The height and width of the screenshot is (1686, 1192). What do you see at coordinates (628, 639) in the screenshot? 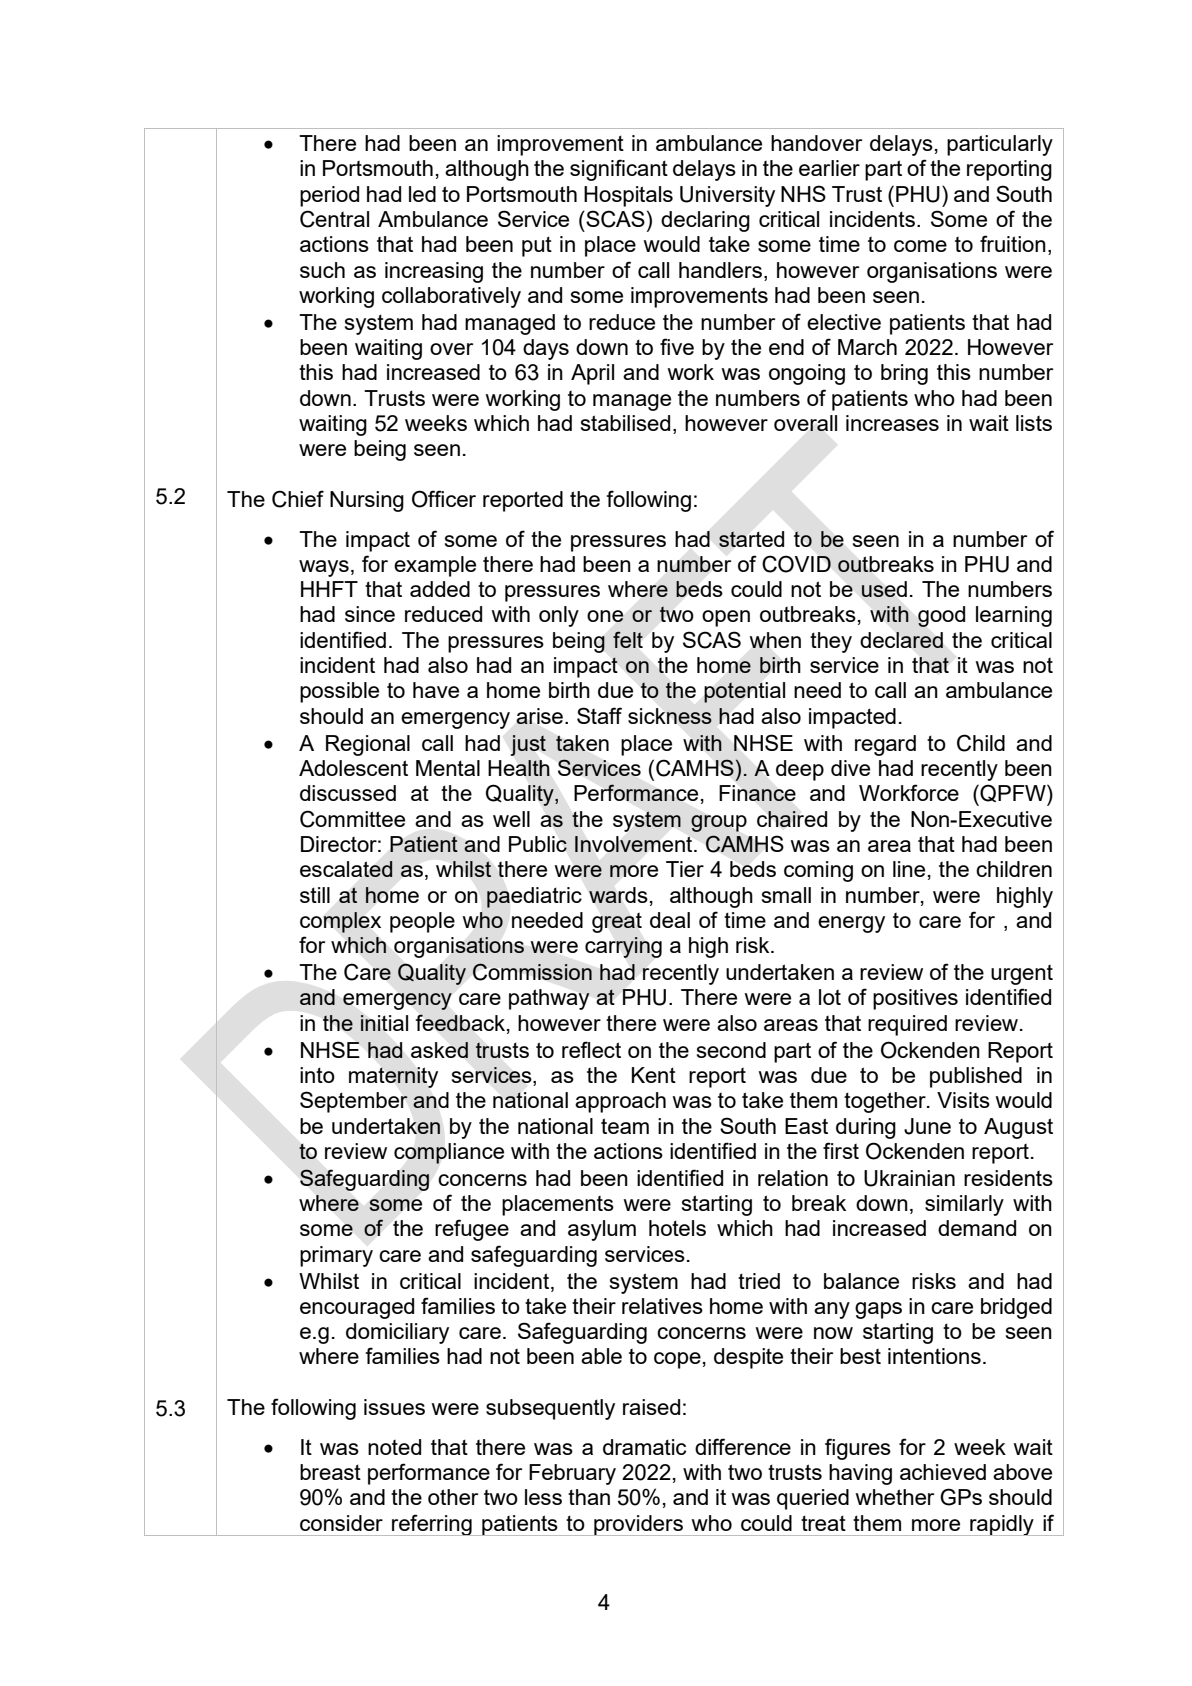
I see `felt` at bounding box center [628, 639].
